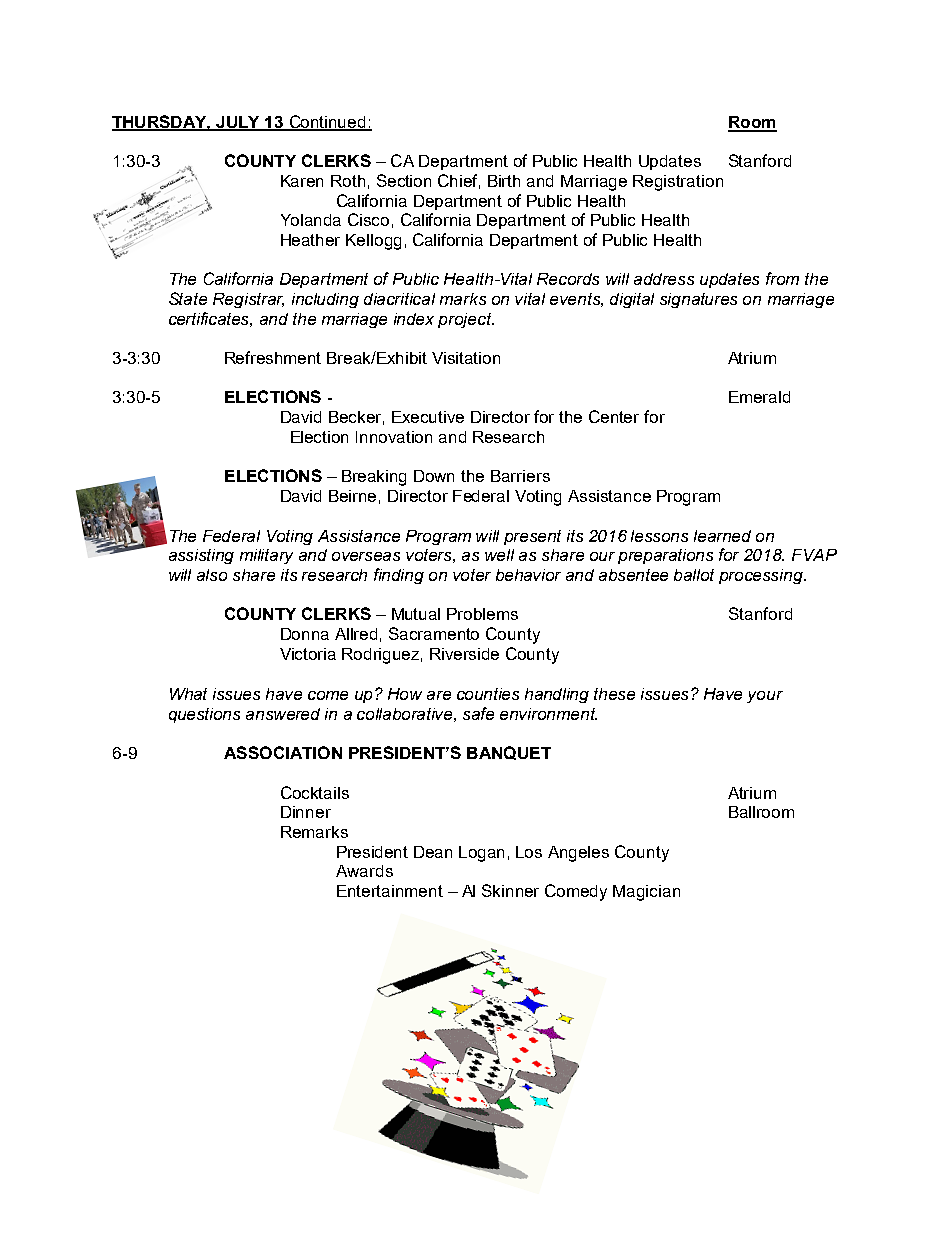 The height and width of the image is (1233, 952). I want to click on Donna, so click(305, 634).
